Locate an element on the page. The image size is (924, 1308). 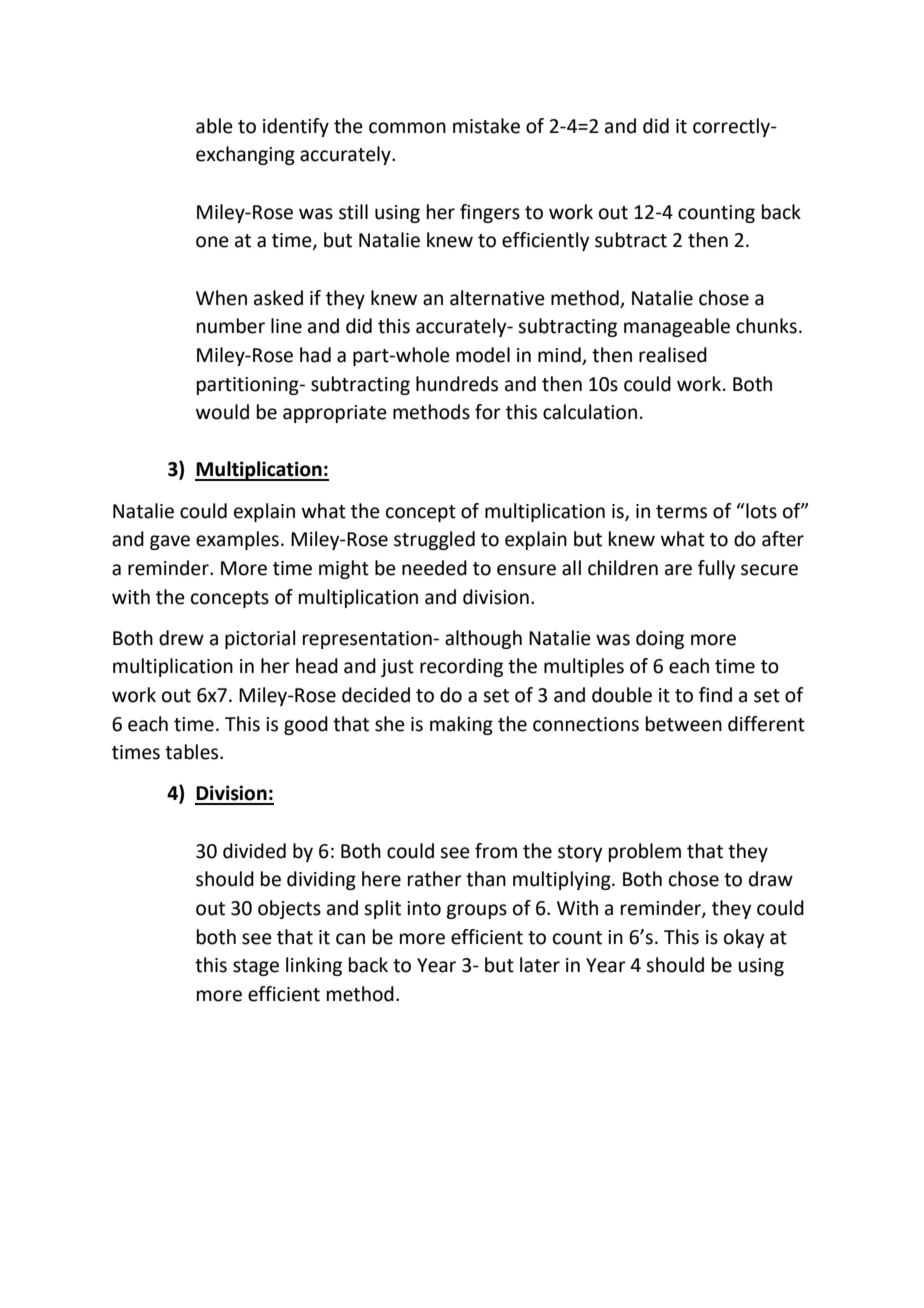
good is located at coordinates (306, 725).
